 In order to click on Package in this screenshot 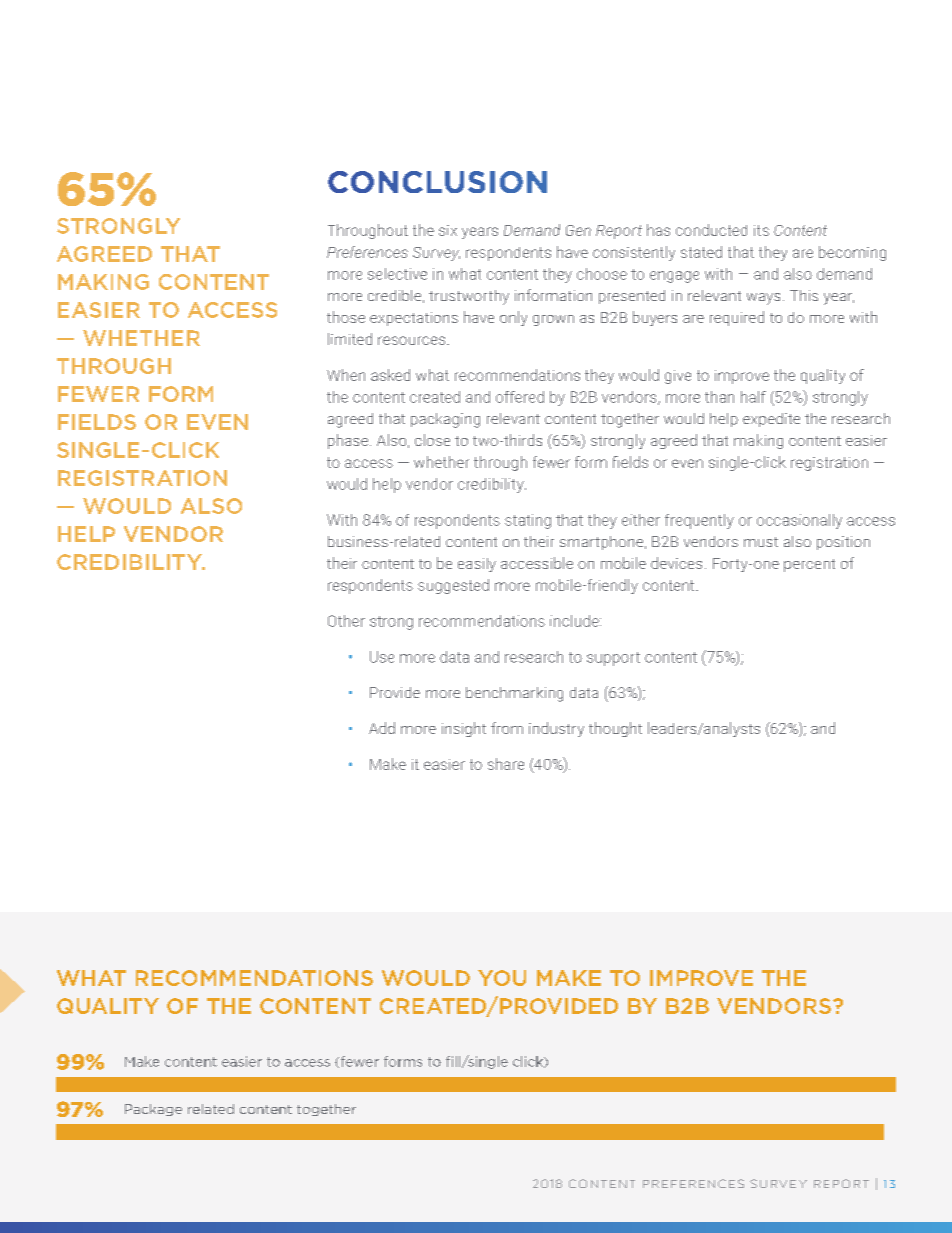, I will do `click(153, 1110)`.
